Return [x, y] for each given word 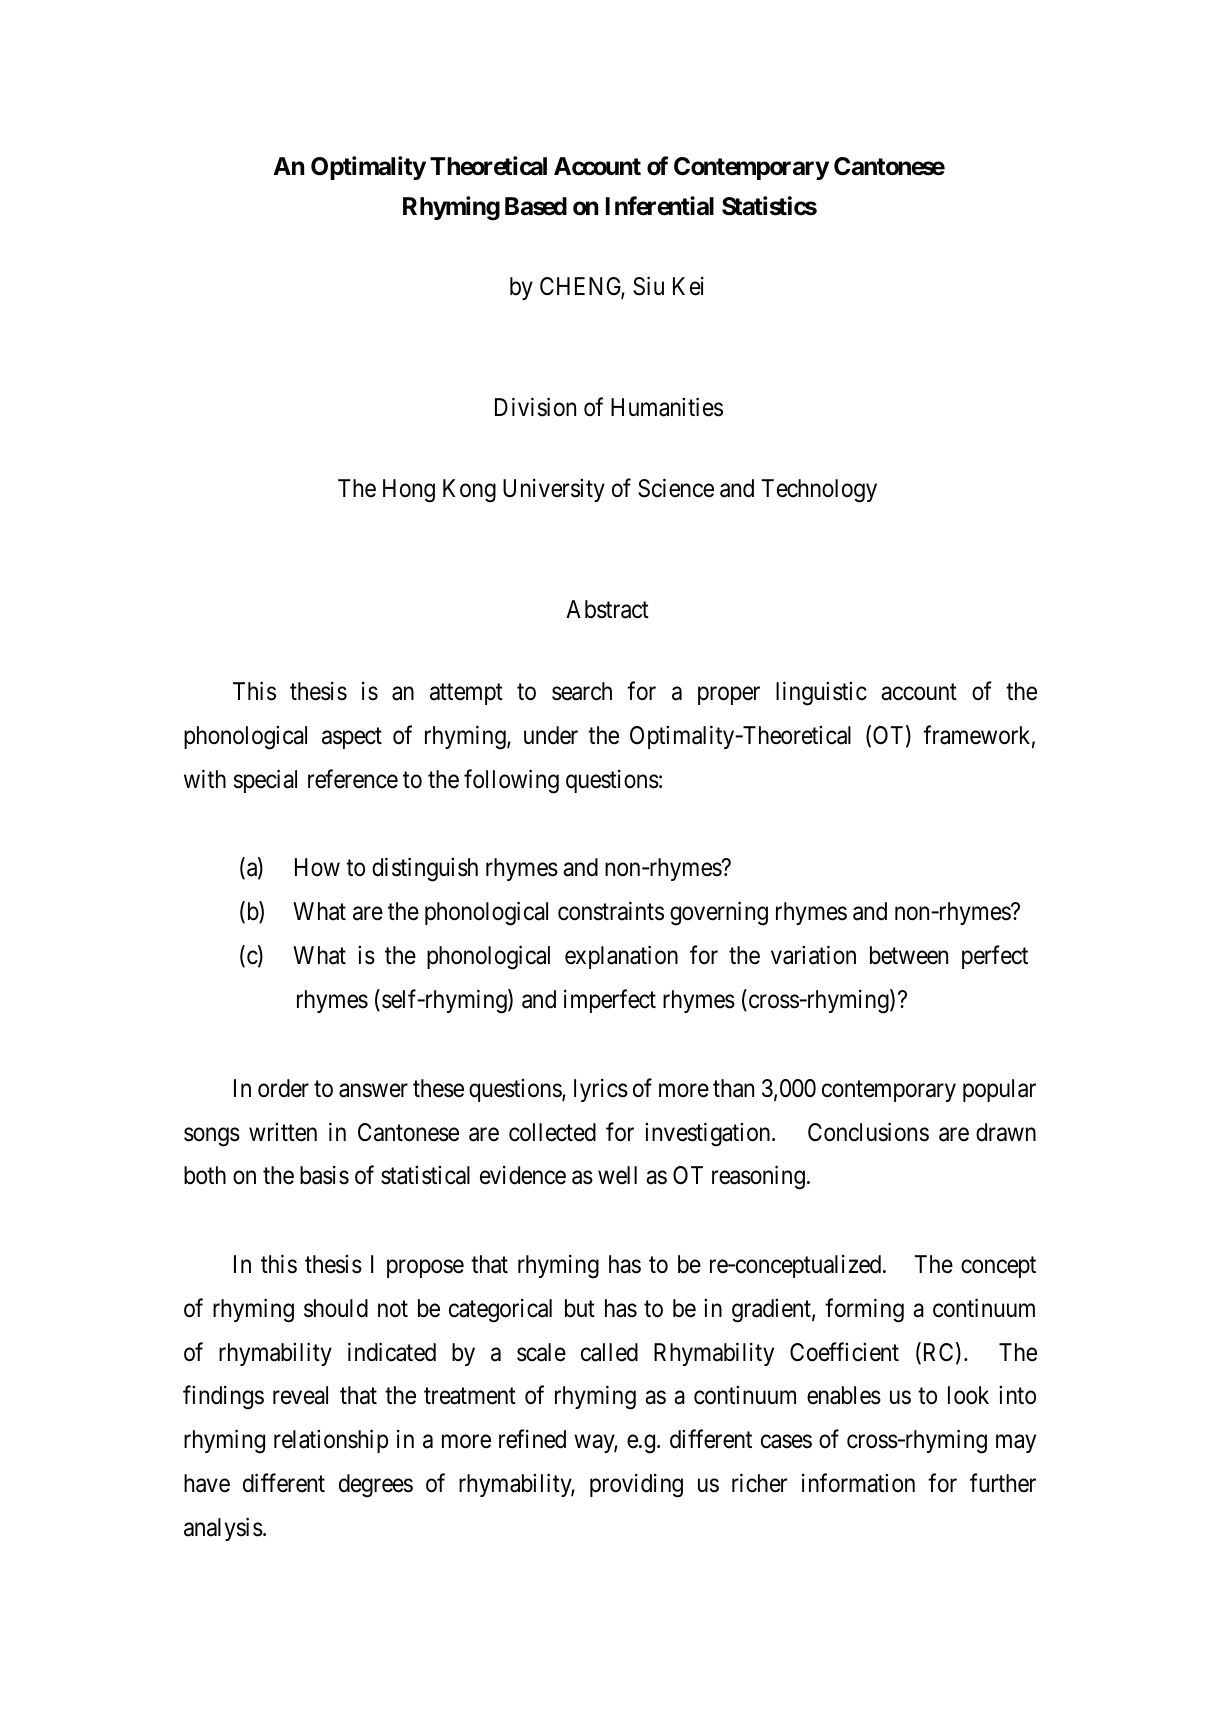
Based [536, 206]
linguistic [821, 693]
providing [636, 1486]
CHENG [582, 287]
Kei [688, 286]
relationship [331, 1441]
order [283, 1088]
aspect [352, 738]
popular [999, 1090]
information [858, 1483]
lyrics [601, 1090]
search [582, 691]
